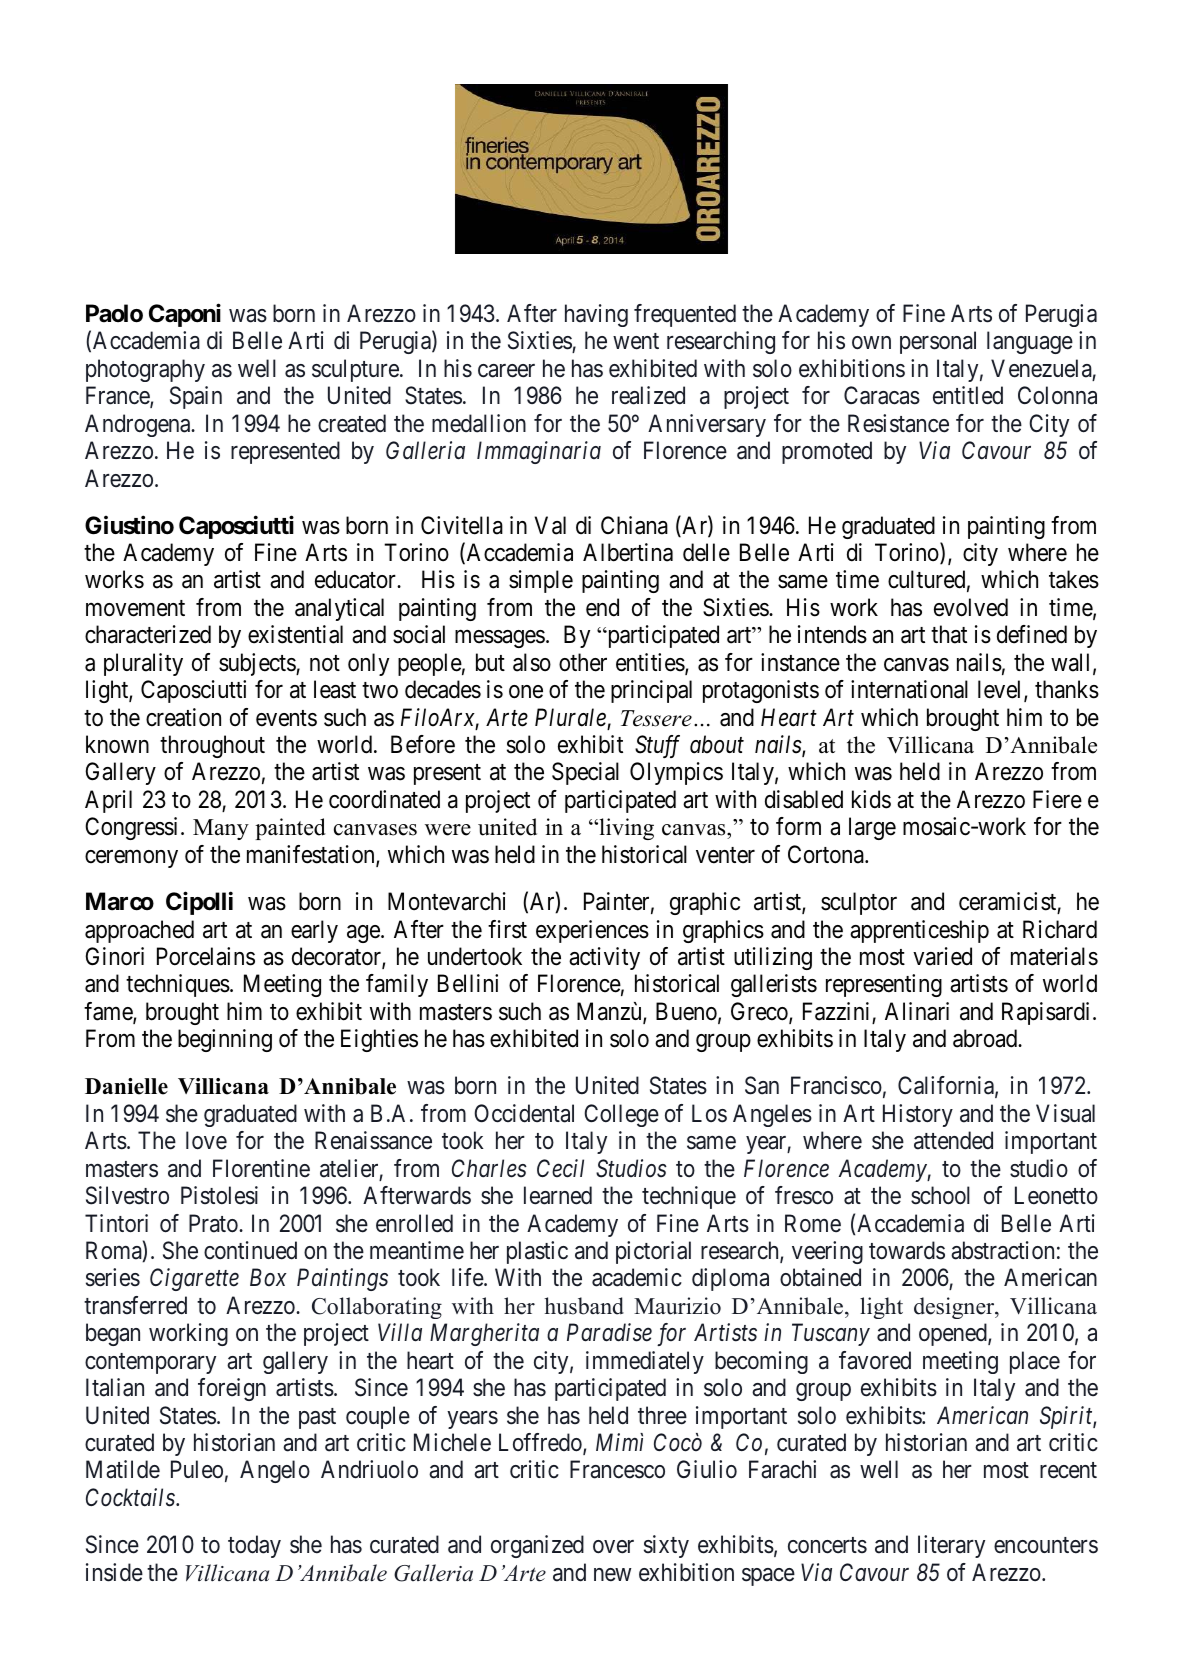 This document has width=1182, height=1673. What do you see at coordinates (938, 342) in the document?
I see `personal` at bounding box center [938, 342].
